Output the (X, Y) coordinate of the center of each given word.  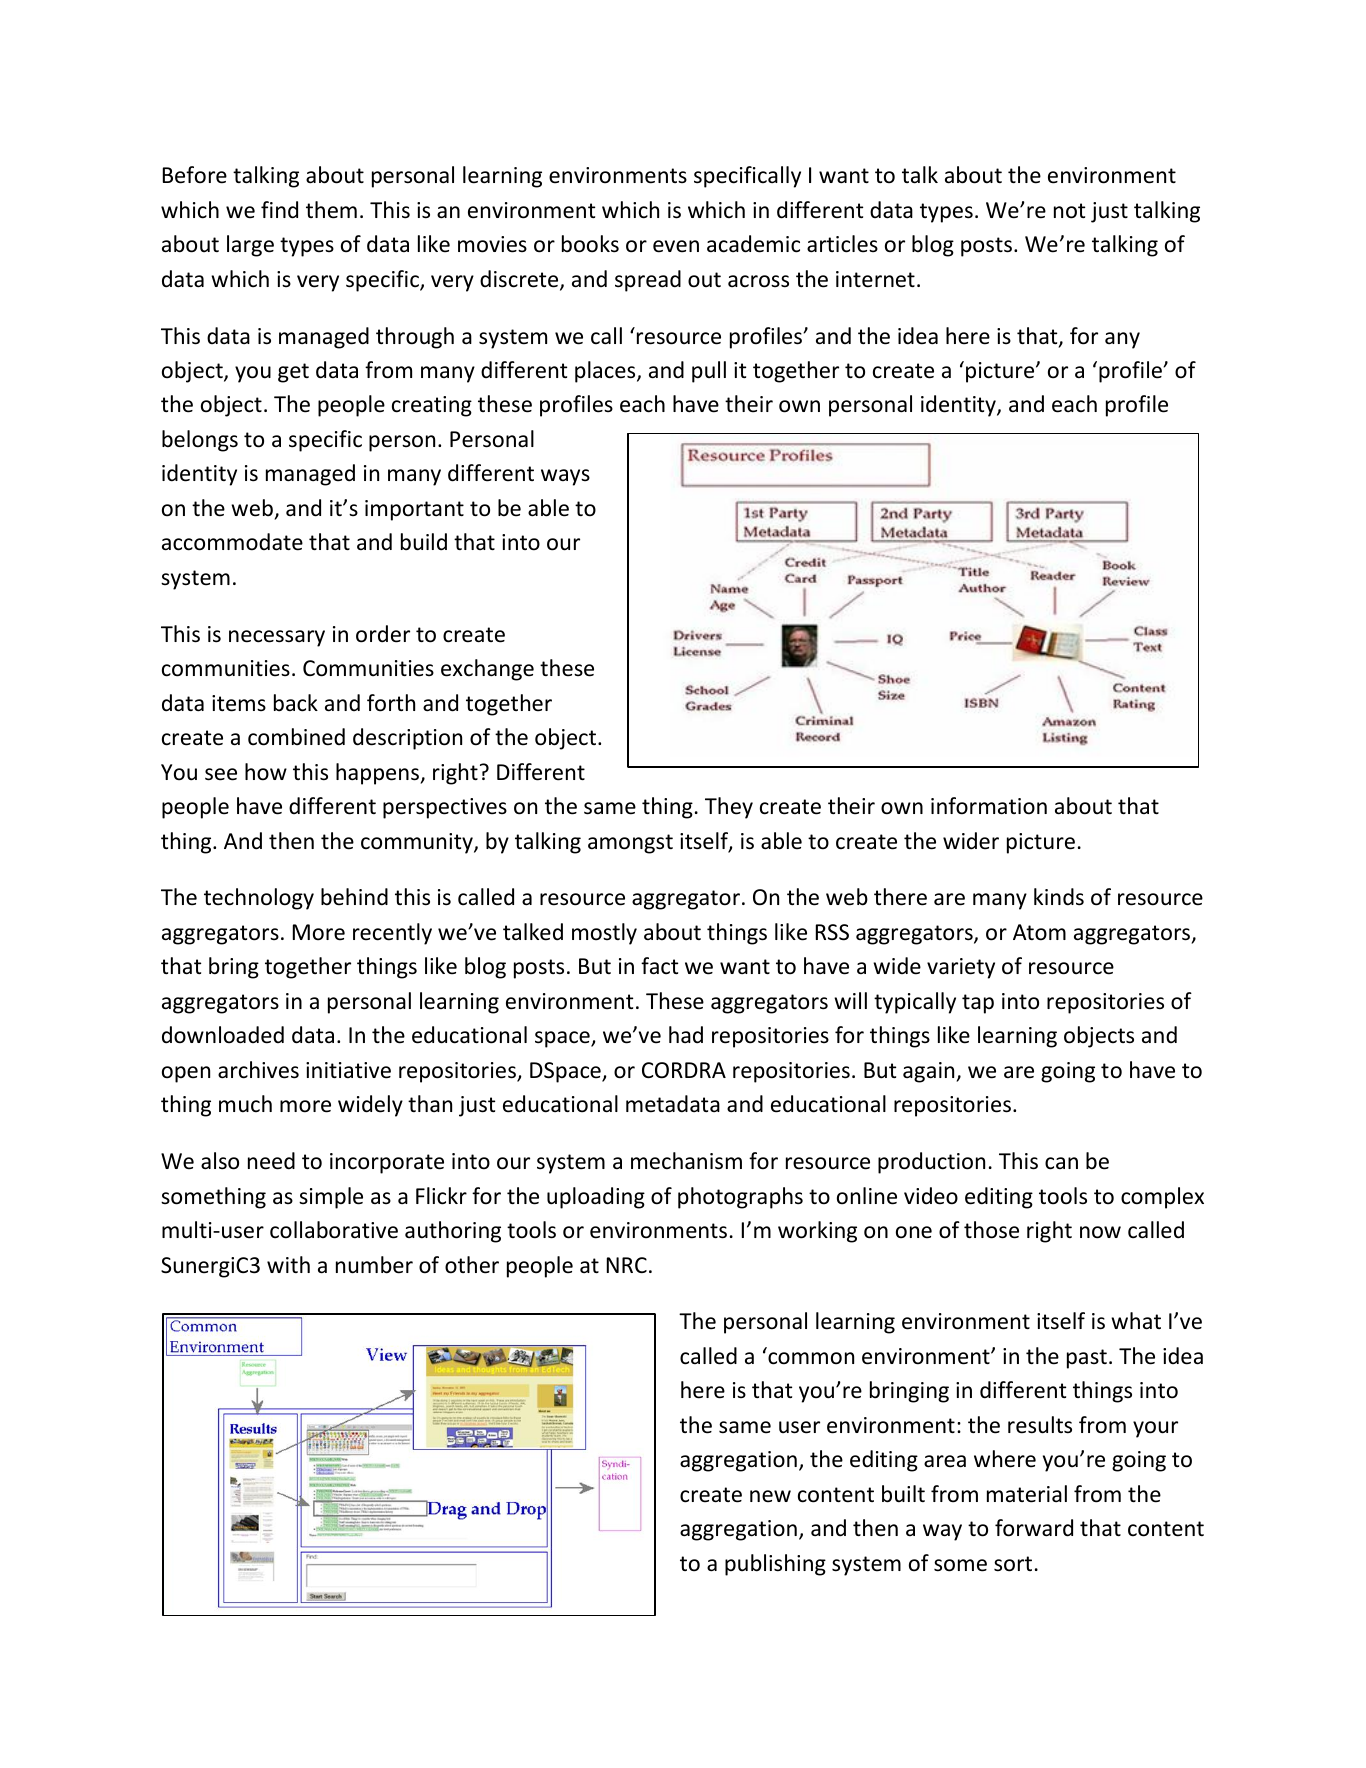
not (1069, 211)
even (676, 246)
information (989, 806)
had (686, 1035)
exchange (487, 670)
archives (258, 1070)
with (288, 1264)
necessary (277, 638)
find (279, 210)
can (1061, 1163)
